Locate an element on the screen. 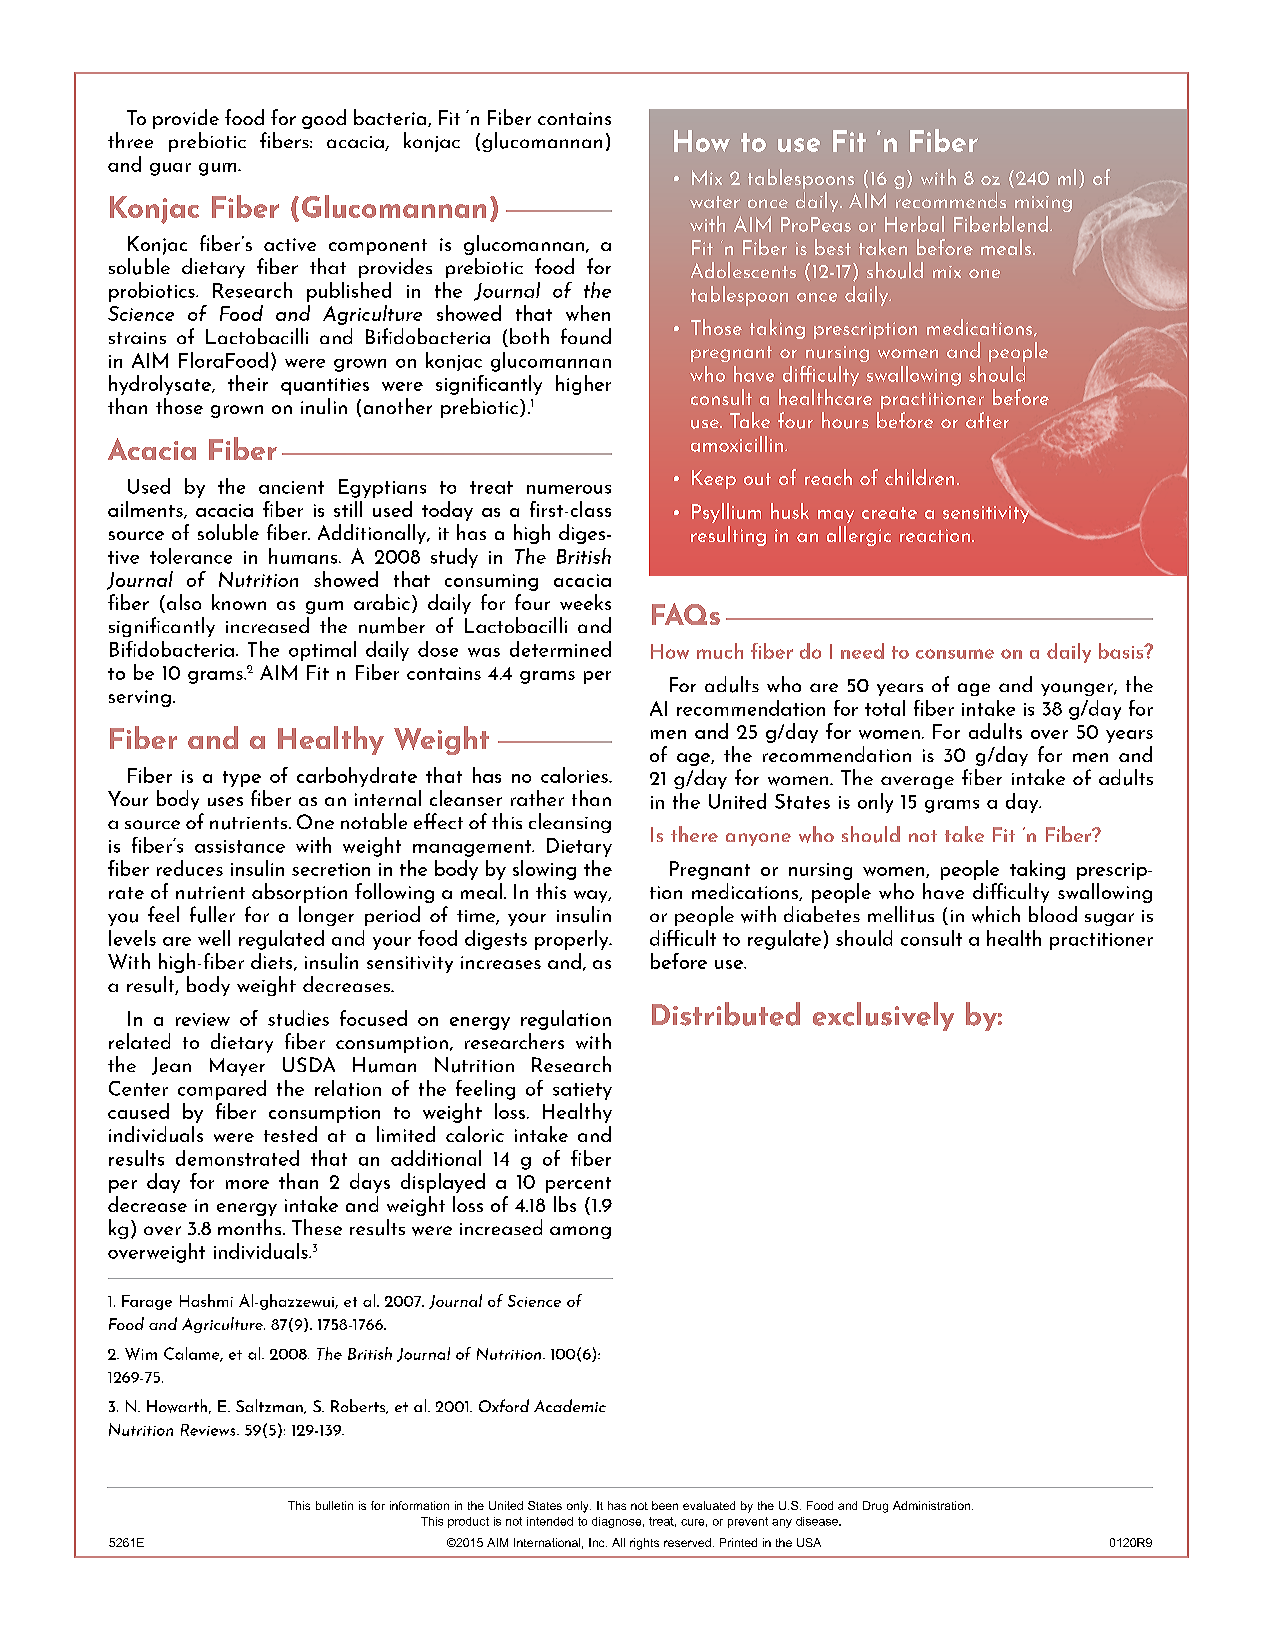  bulletin is located at coordinates (334, 1505).
